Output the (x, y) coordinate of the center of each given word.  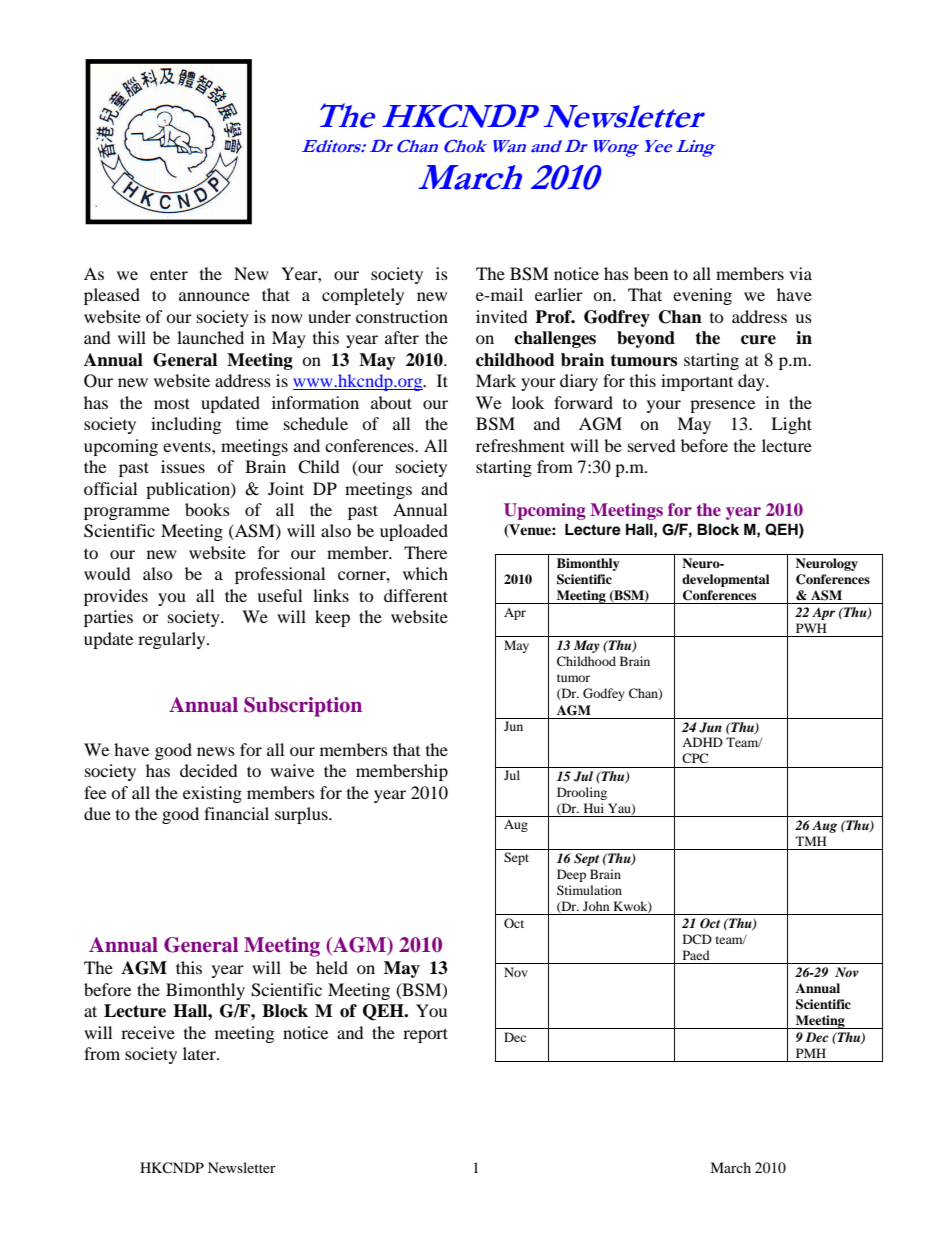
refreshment (520, 445)
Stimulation (589, 890)
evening (702, 296)
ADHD (702, 742)
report (425, 1035)
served (652, 445)
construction (402, 316)
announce (214, 296)
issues (183, 466)
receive (148, 1032)
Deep (571, 875)
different (416, 595)
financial (236, 813)
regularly (173, 640)
